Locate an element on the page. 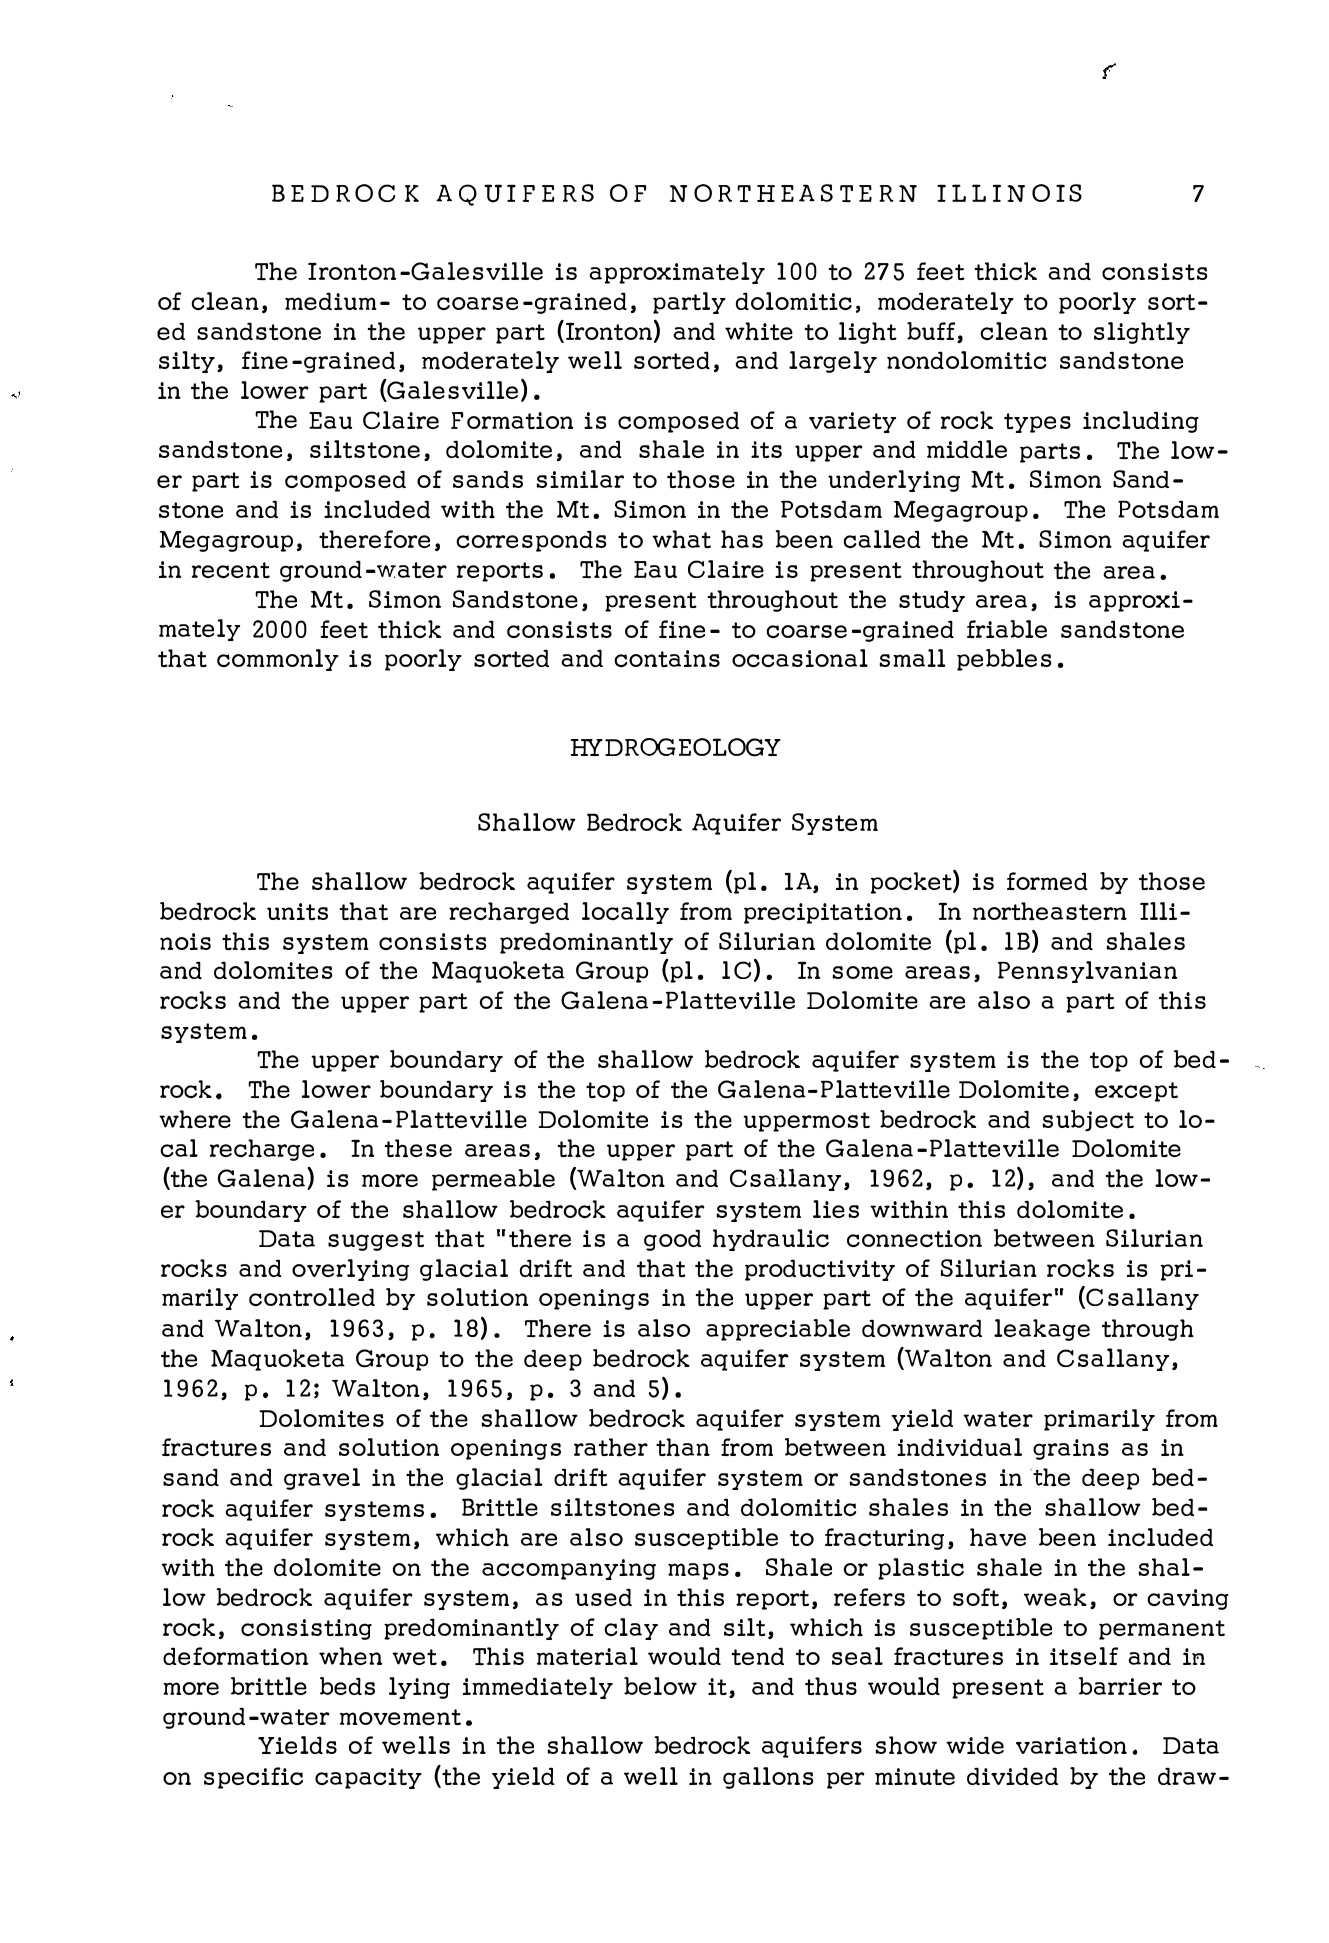 This document has height=1943, width=1329. below is located at coordinates (660, 1686).
